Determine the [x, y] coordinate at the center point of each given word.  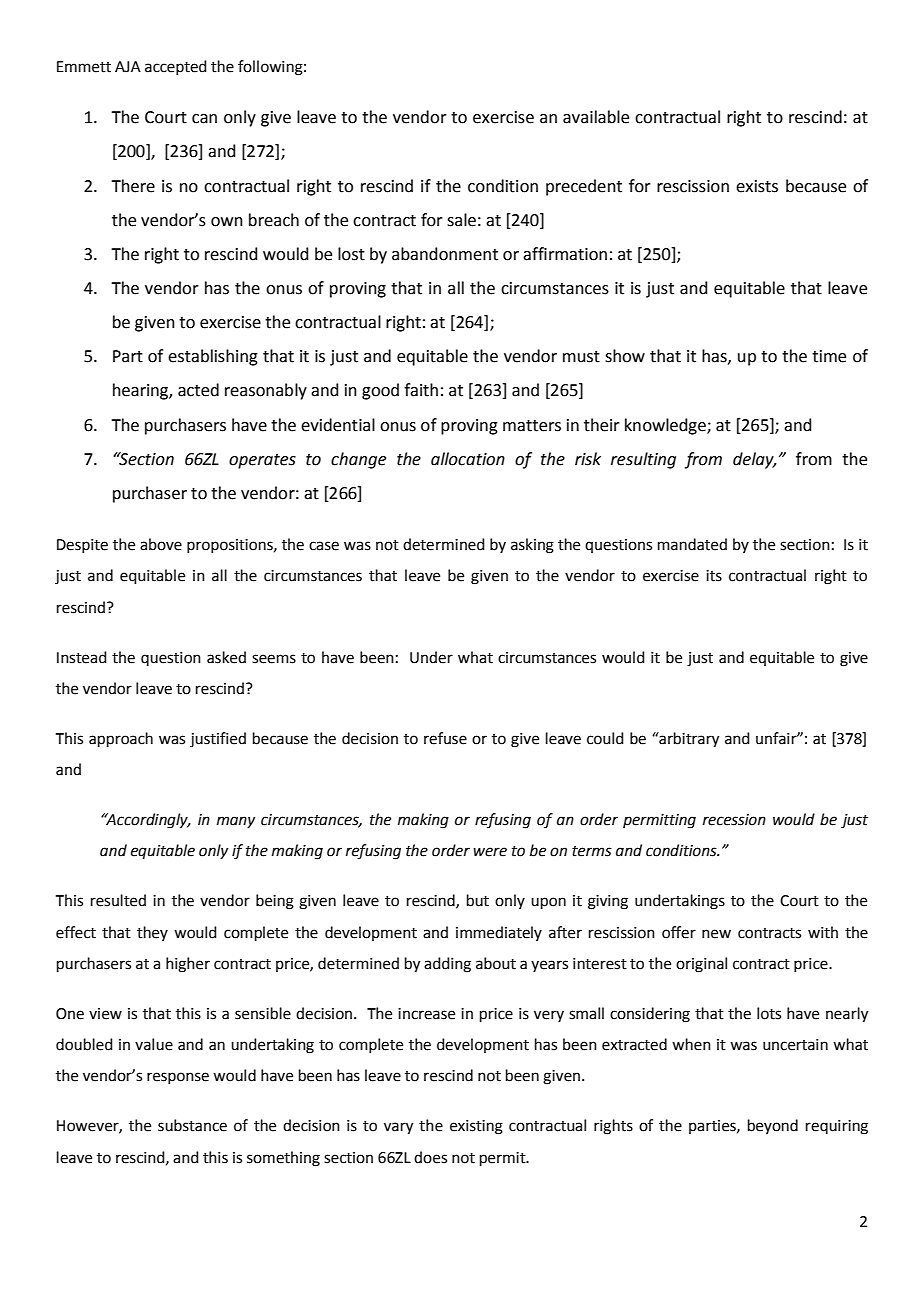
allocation [468, 459]
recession [734, 820]
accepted [176, 67]
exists [757, 186]
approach [121, 739]
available [596, 117]
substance [192, 1125]
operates [262, 461]
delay [754, 460]
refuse [445, 738]
